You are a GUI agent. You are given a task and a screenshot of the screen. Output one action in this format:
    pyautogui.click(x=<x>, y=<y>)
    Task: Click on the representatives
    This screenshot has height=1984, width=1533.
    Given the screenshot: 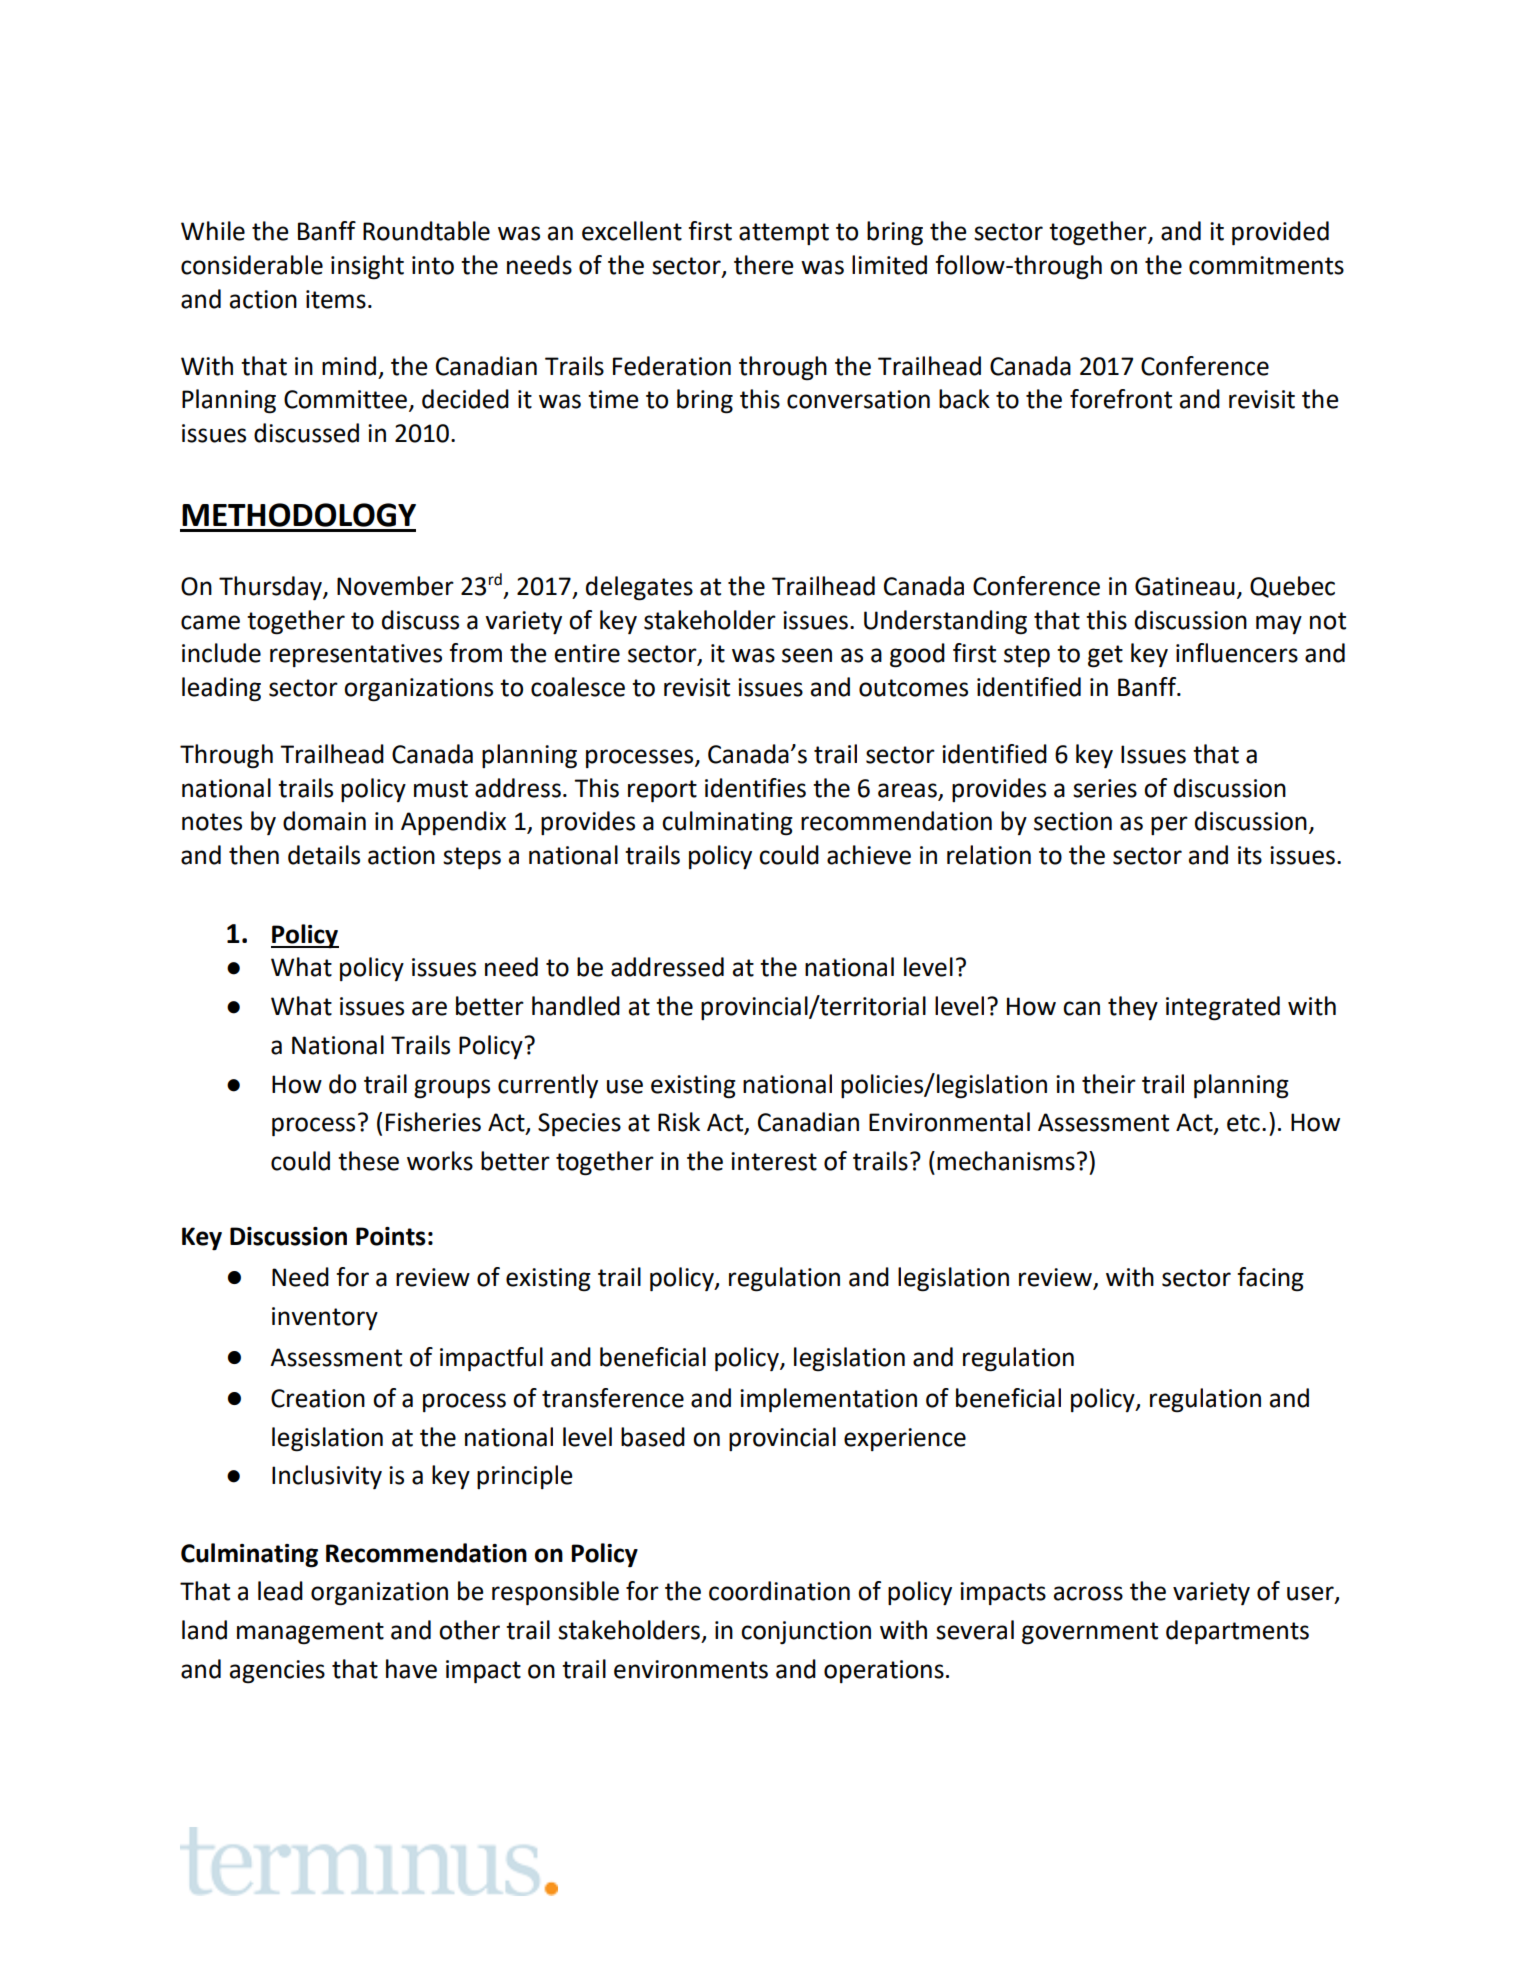 What is the action you would take?
    pyautogui.click(x=356, y=655)
